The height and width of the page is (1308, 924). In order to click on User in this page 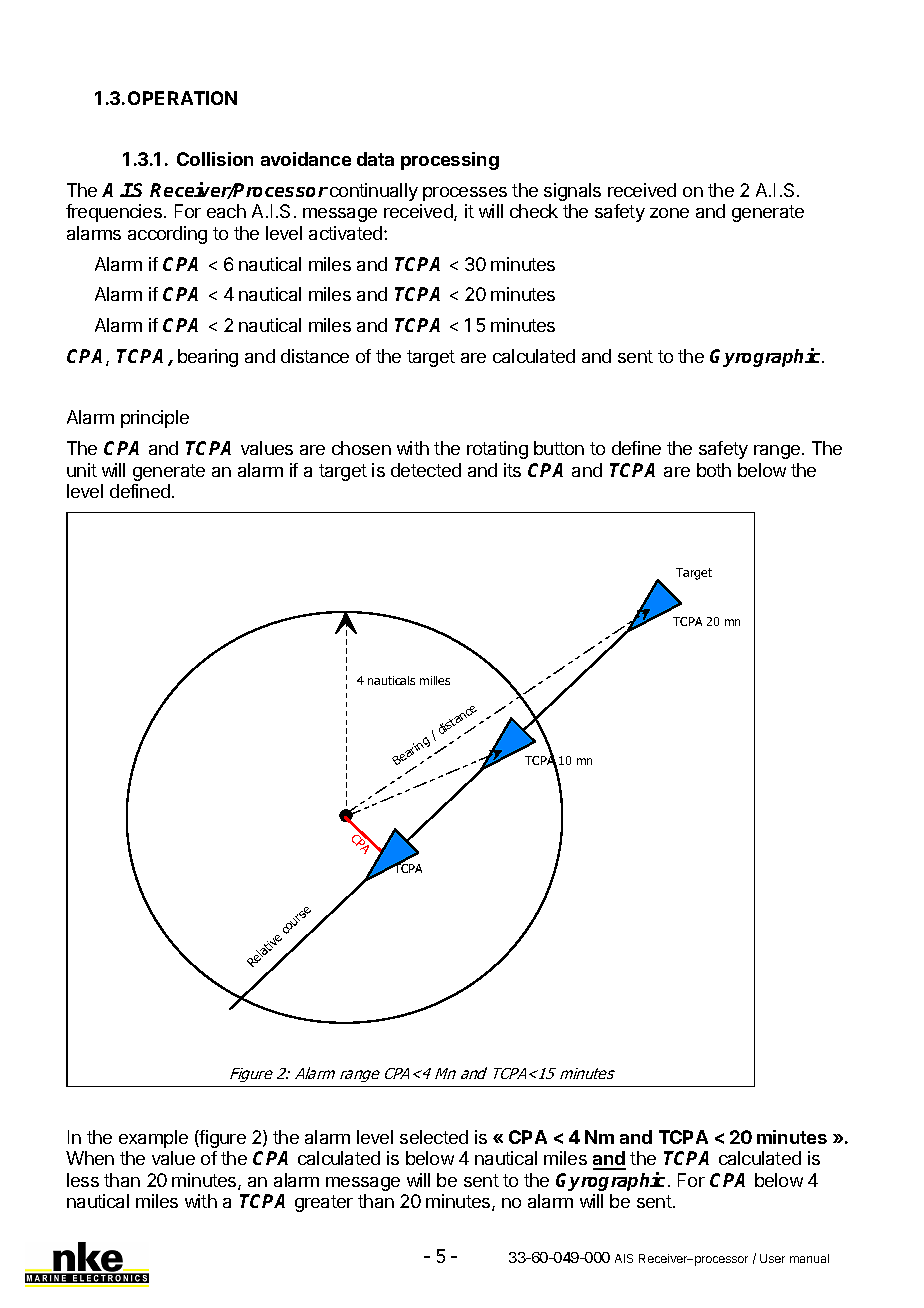, I will do `click(772, 1258)`.
